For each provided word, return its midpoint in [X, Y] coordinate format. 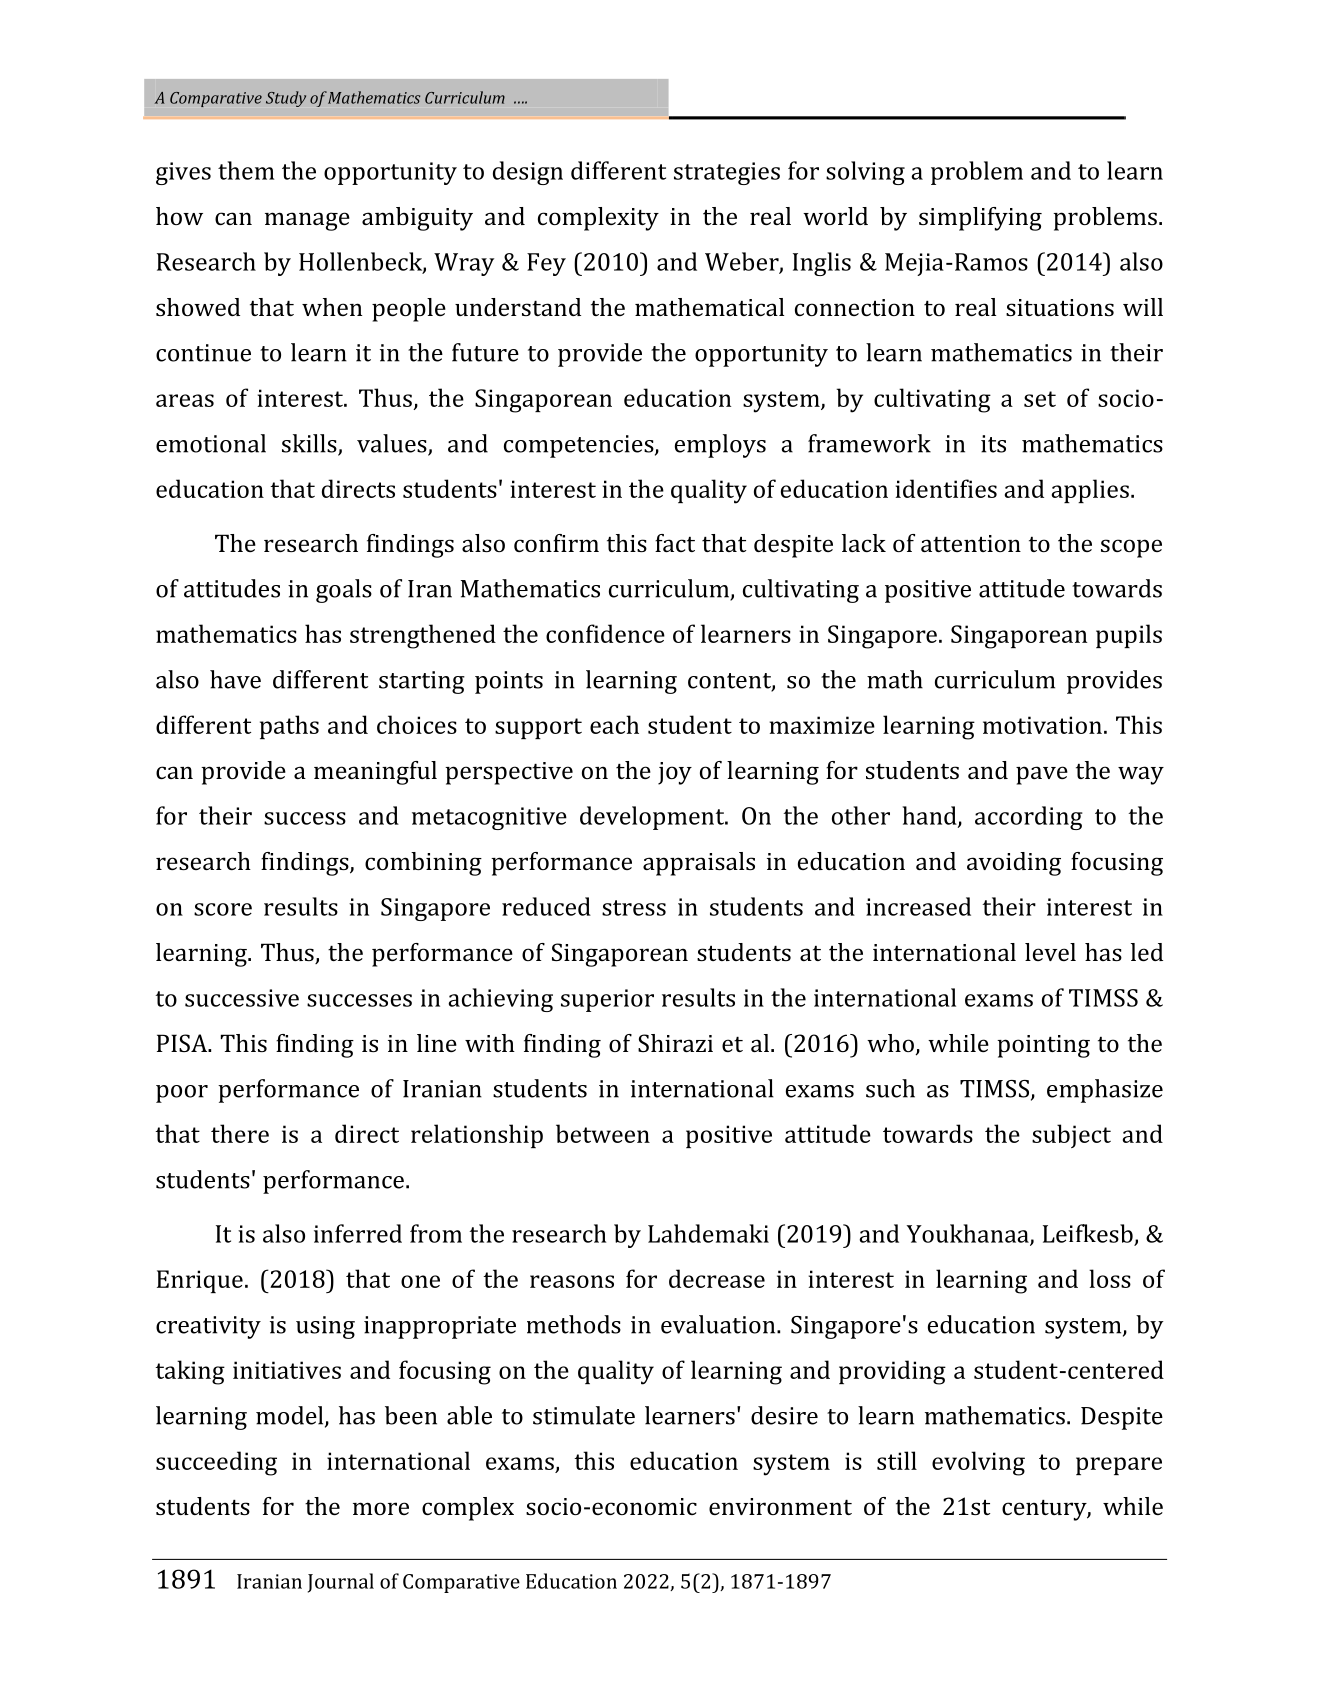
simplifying [980, 219]
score [223, 909]
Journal [341, 1583]
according [1029, 818]
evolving [978, 1463]
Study [286, 99]
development [653, 818]
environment [780, 1506]
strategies [727, 173]
